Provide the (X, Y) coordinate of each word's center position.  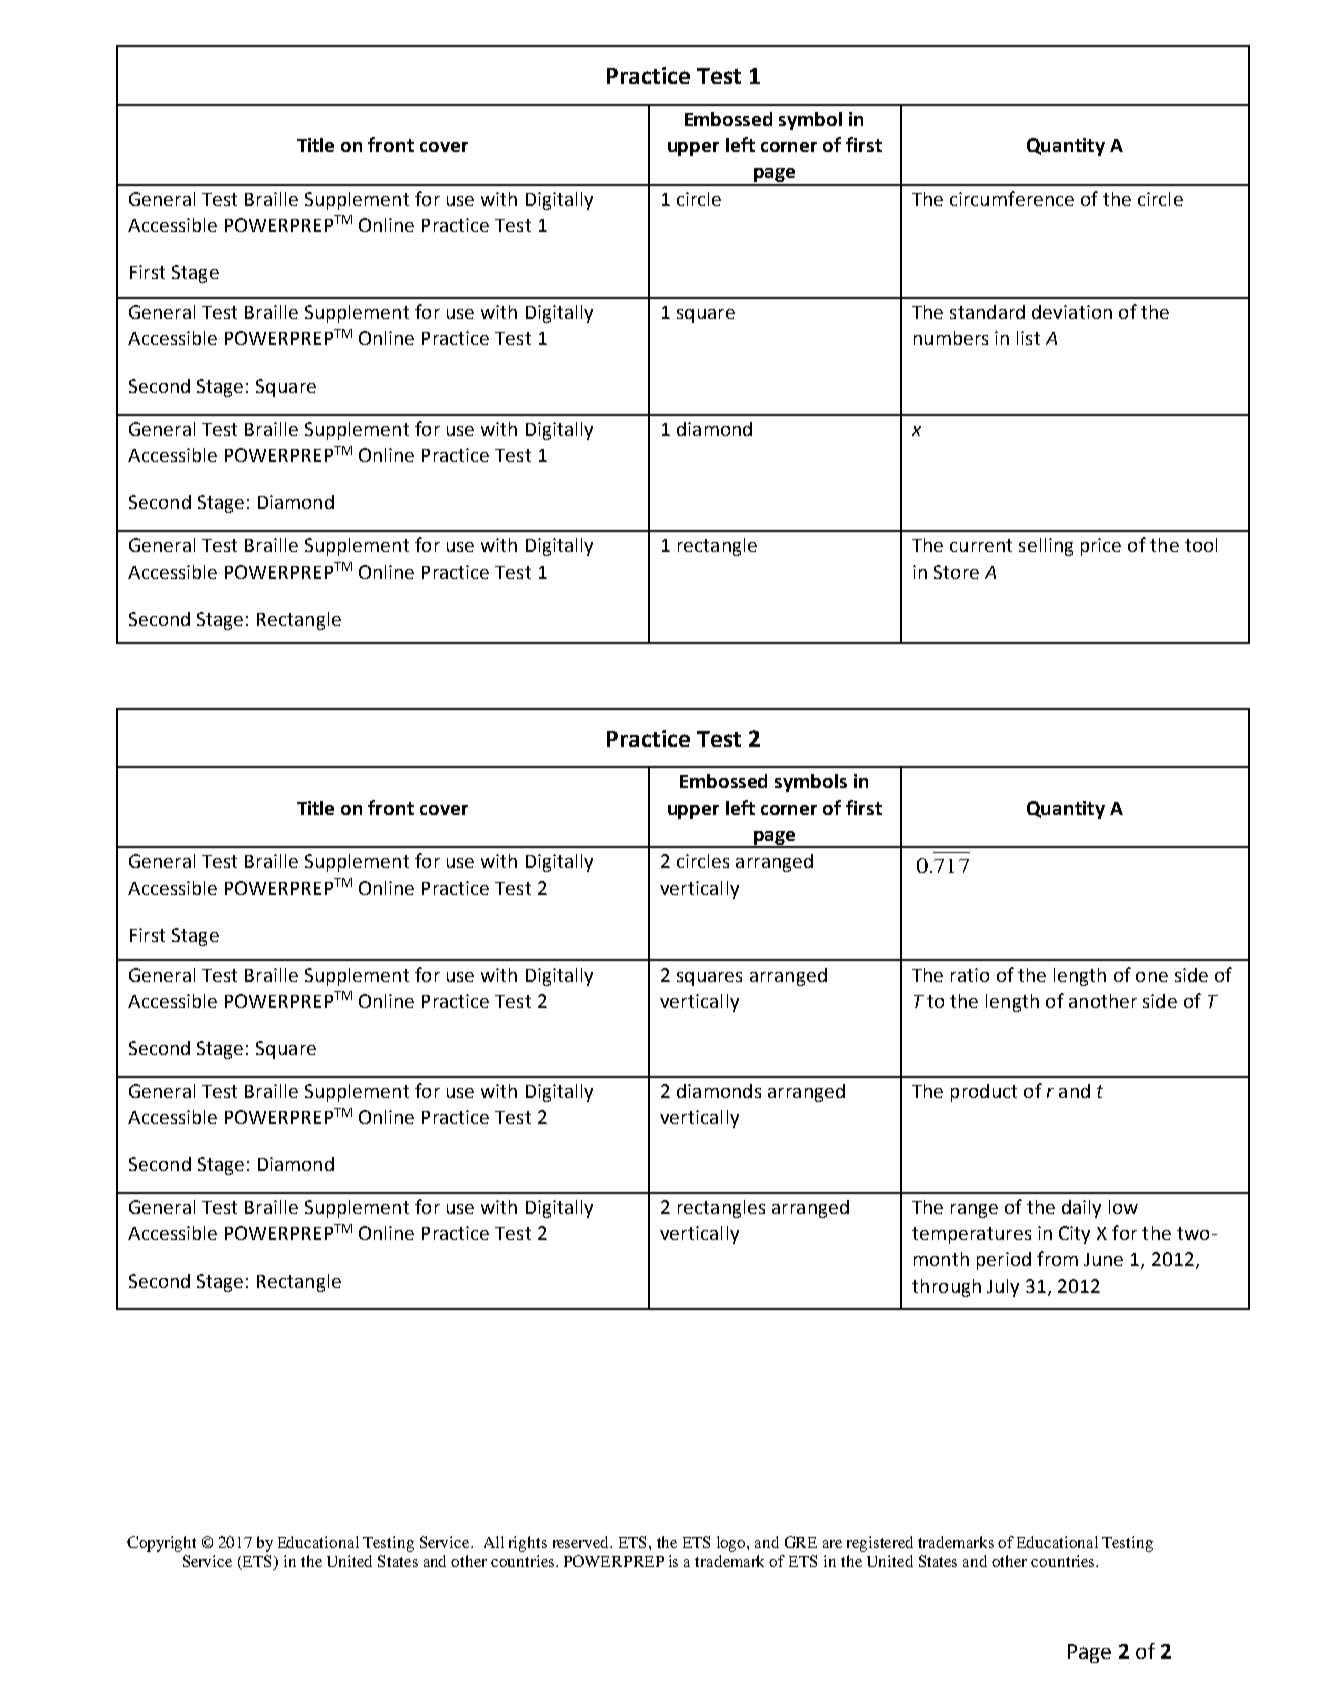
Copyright (161, 1544)
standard (987, 312)
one (1152, 977)
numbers (951, 338)
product (984, 1093)
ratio (970, 975)
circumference (1012, 198)
